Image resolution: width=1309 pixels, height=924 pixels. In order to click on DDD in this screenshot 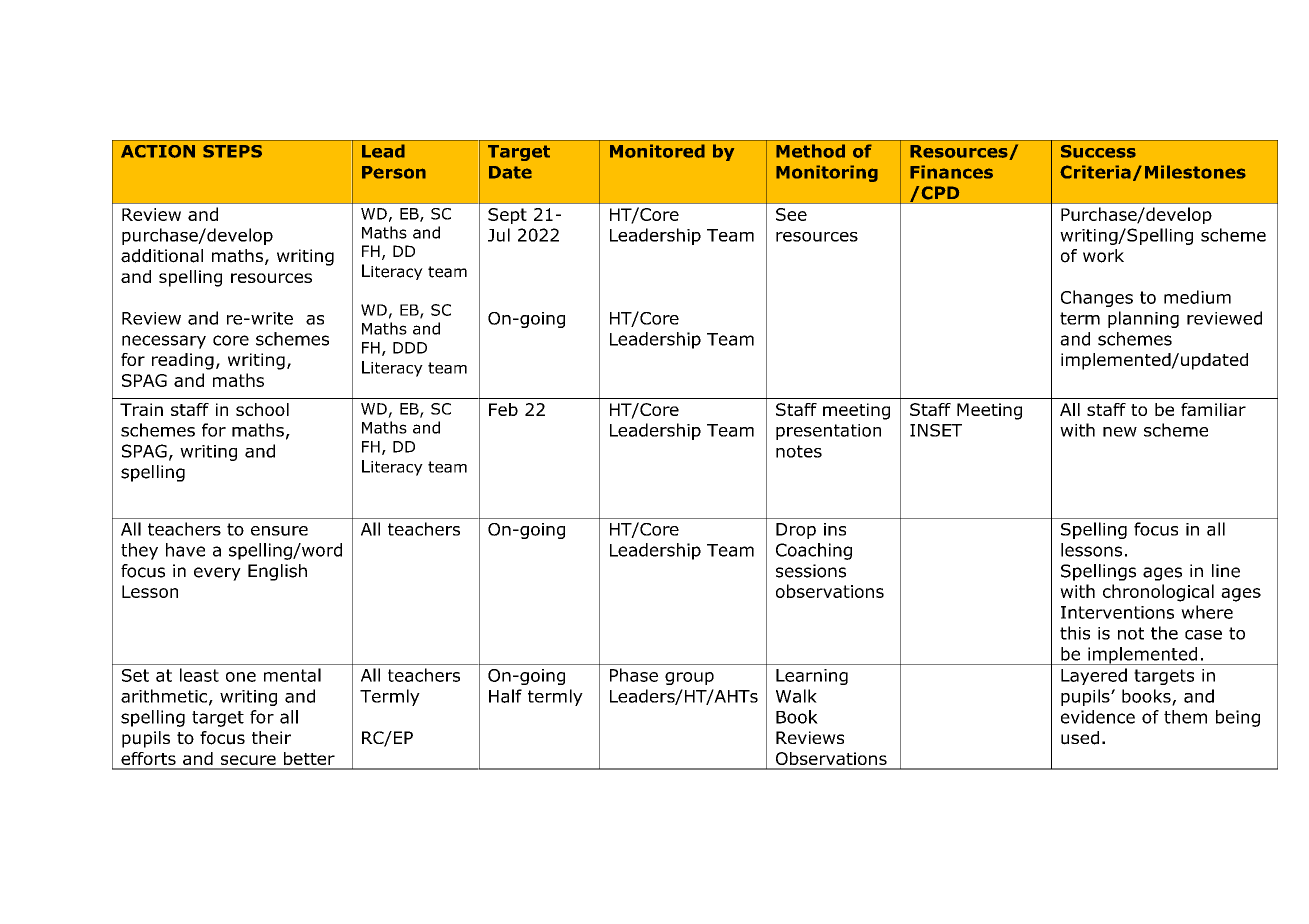, I will do `click(410, 348)`.
